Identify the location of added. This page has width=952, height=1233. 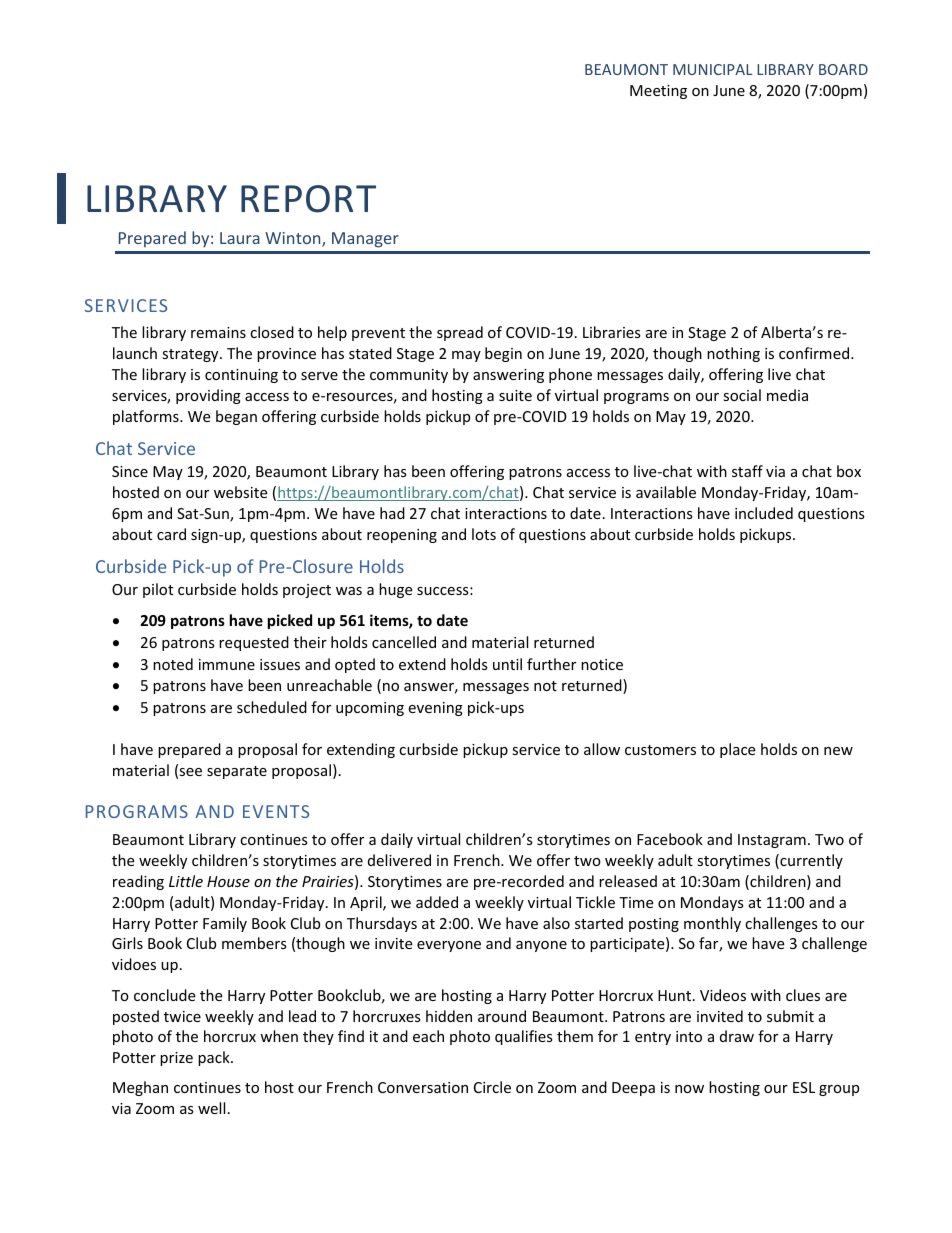
(437, 902).
